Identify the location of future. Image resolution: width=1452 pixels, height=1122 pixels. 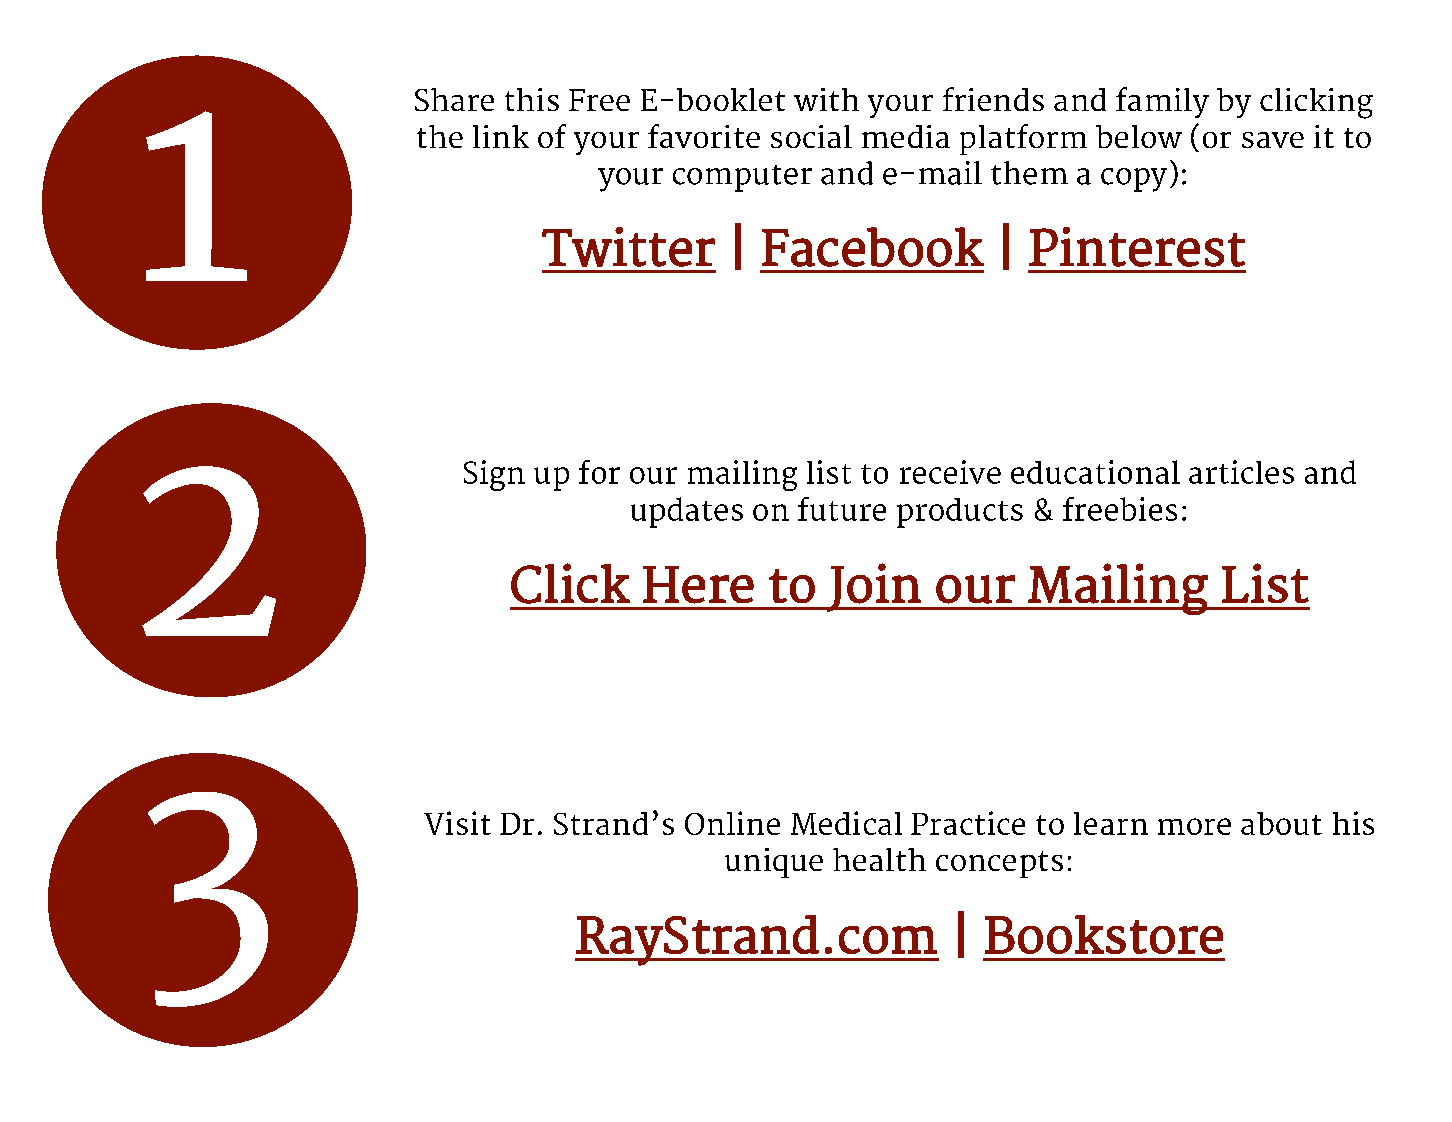
(842, 509).
